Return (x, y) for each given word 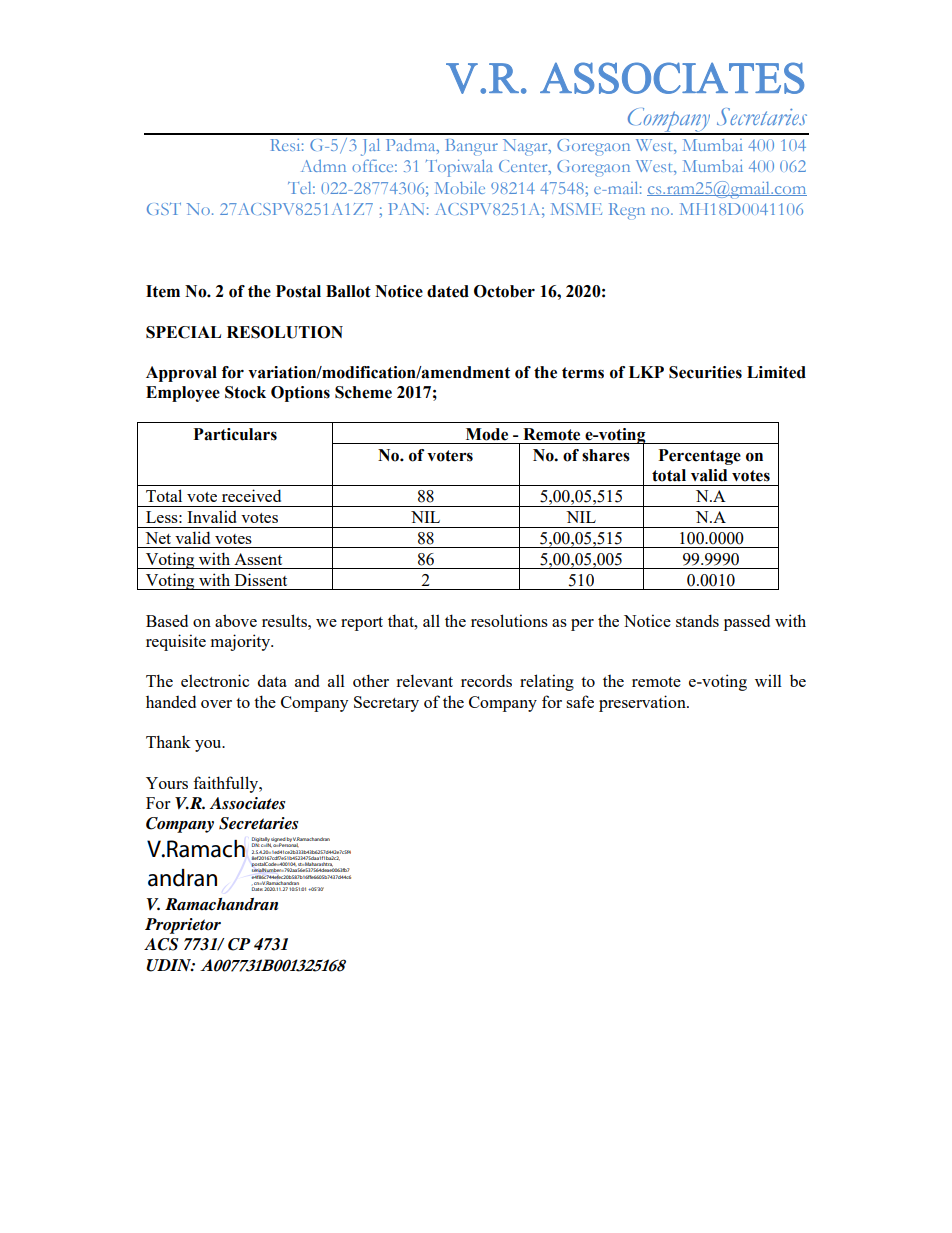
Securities (705, 372)
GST (164, 208)
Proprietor (183, 926)
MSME (576, 209)
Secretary (386, 704)
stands (697, 620)
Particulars (235, 434)
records (486, 680)
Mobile (460, 188)
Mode (487, 434)
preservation (643, 703)
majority (242, 642)
